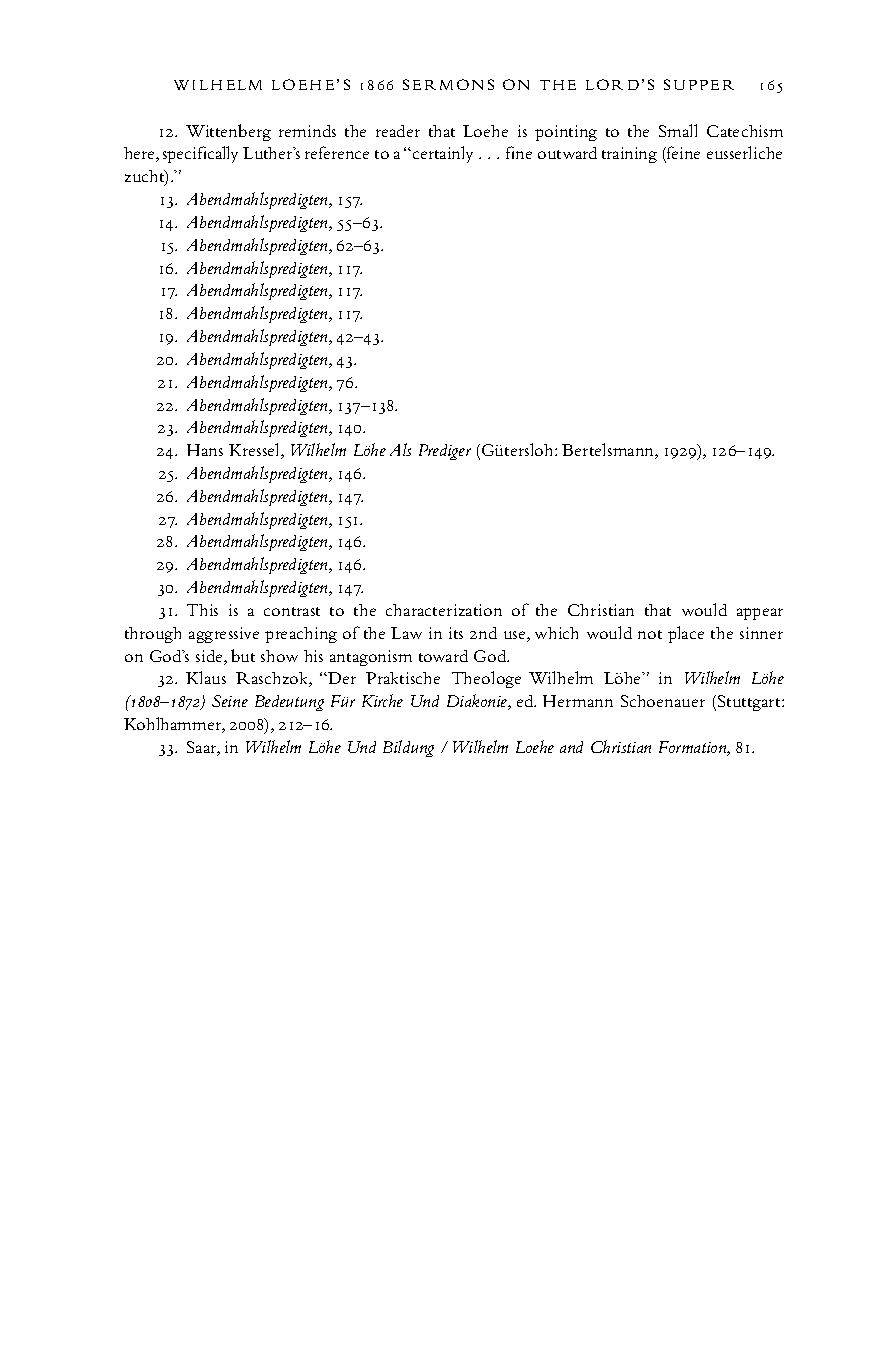 The image size is (896, 1345). Describe the element at coordinates (629, 155) in the screenshot. I see `training` at that location.
